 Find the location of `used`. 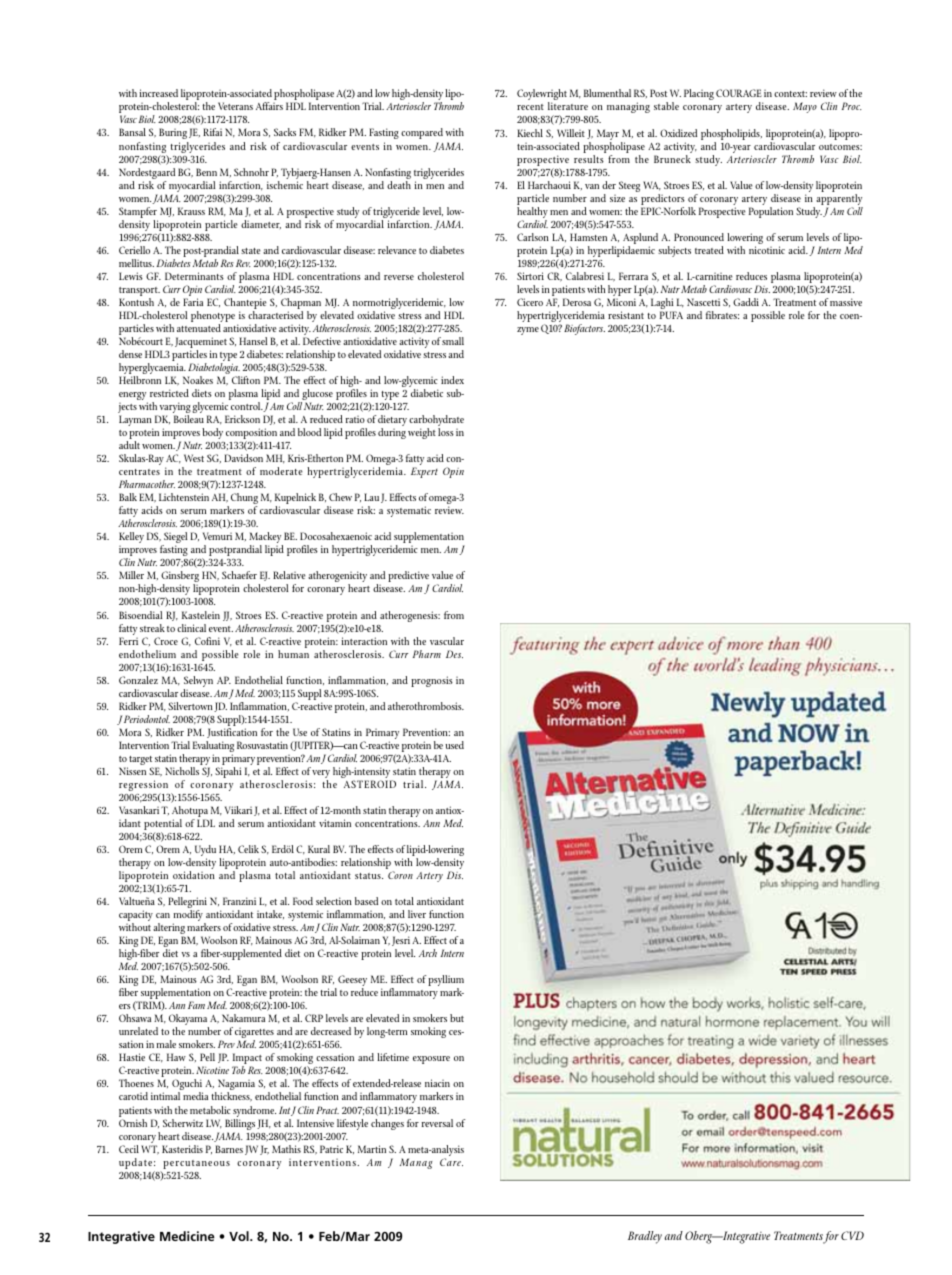

used is located at coordinates (455, 745).
